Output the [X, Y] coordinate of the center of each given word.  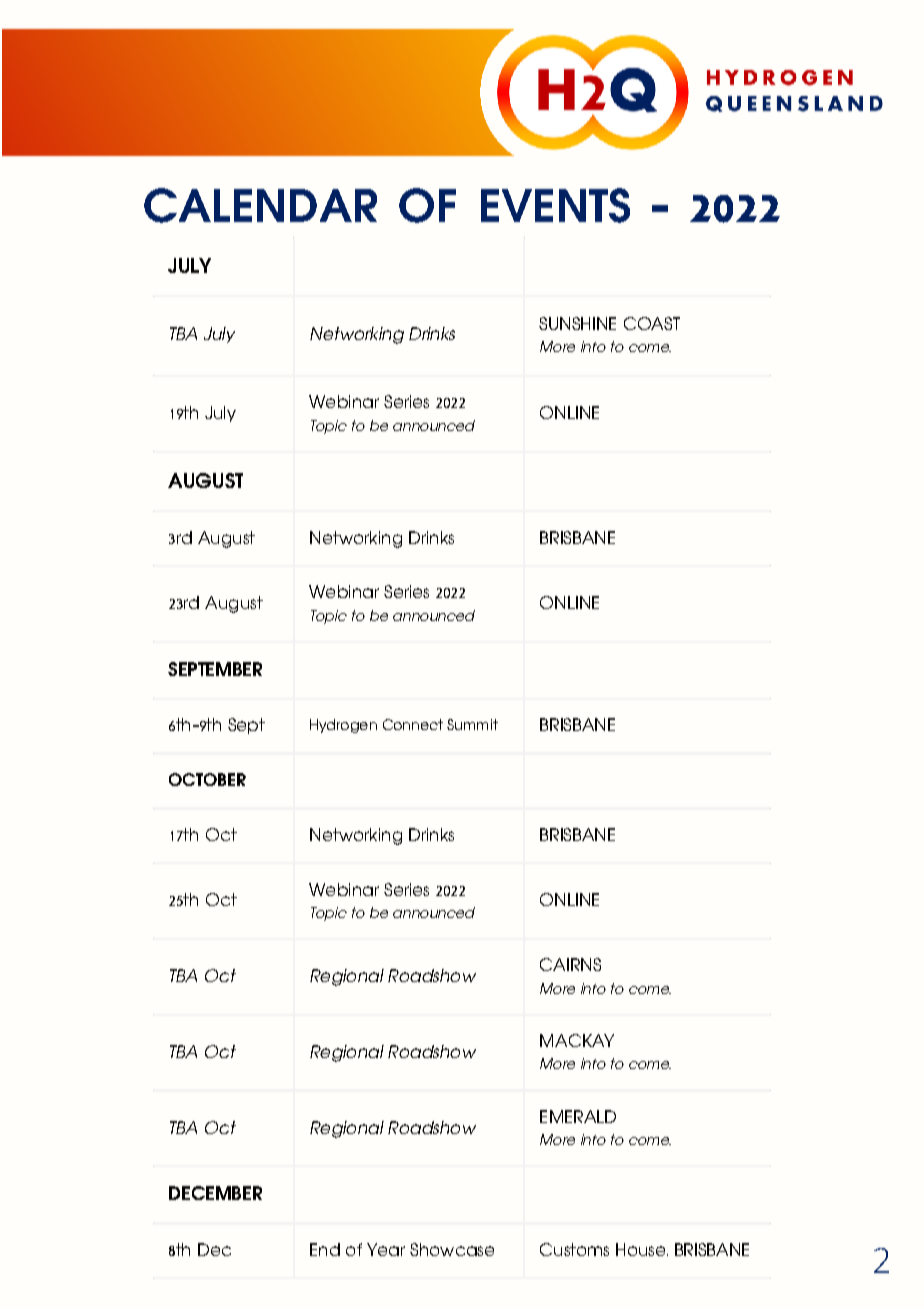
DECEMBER [215, 1193]
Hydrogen [343, 726]
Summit [472, 724]
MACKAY [577, 1040]
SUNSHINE [577, 323]
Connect [413, 724]
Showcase [452, 1249]
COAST [652, 323]
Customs [574, 1249]
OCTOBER [207, 779]
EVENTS [555, 205]
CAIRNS [570, 964]
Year [386, 1249]
